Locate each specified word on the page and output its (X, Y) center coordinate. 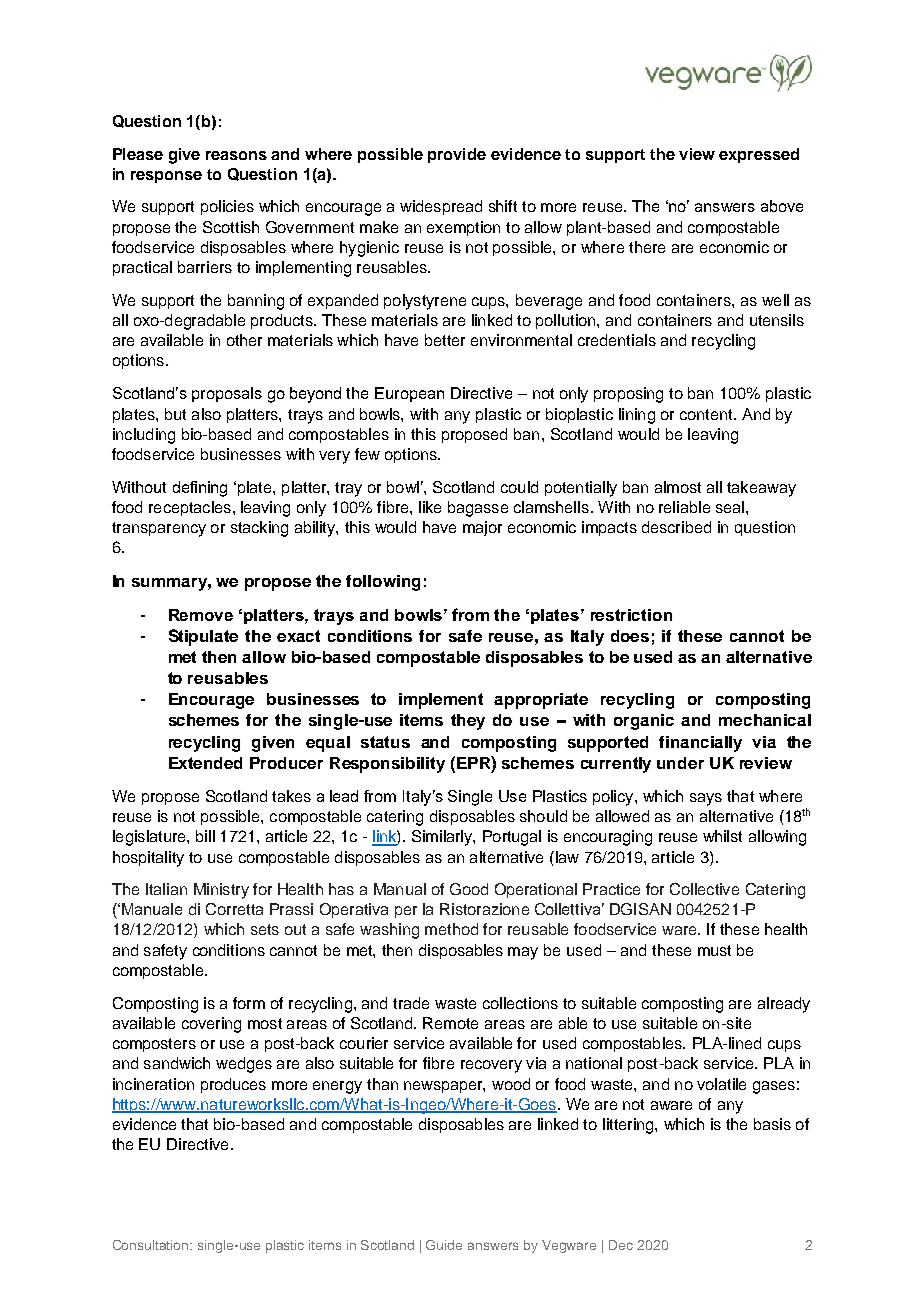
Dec (621, 1245)
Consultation (152, 1245)
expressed (759, 155)
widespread (441, 207)
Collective (704, 889)
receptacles (190, 508)
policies (227, 207)
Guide (444, 1245)
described (676, 527)
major (482, 528)
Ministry (221, 891)
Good (469, 889)
